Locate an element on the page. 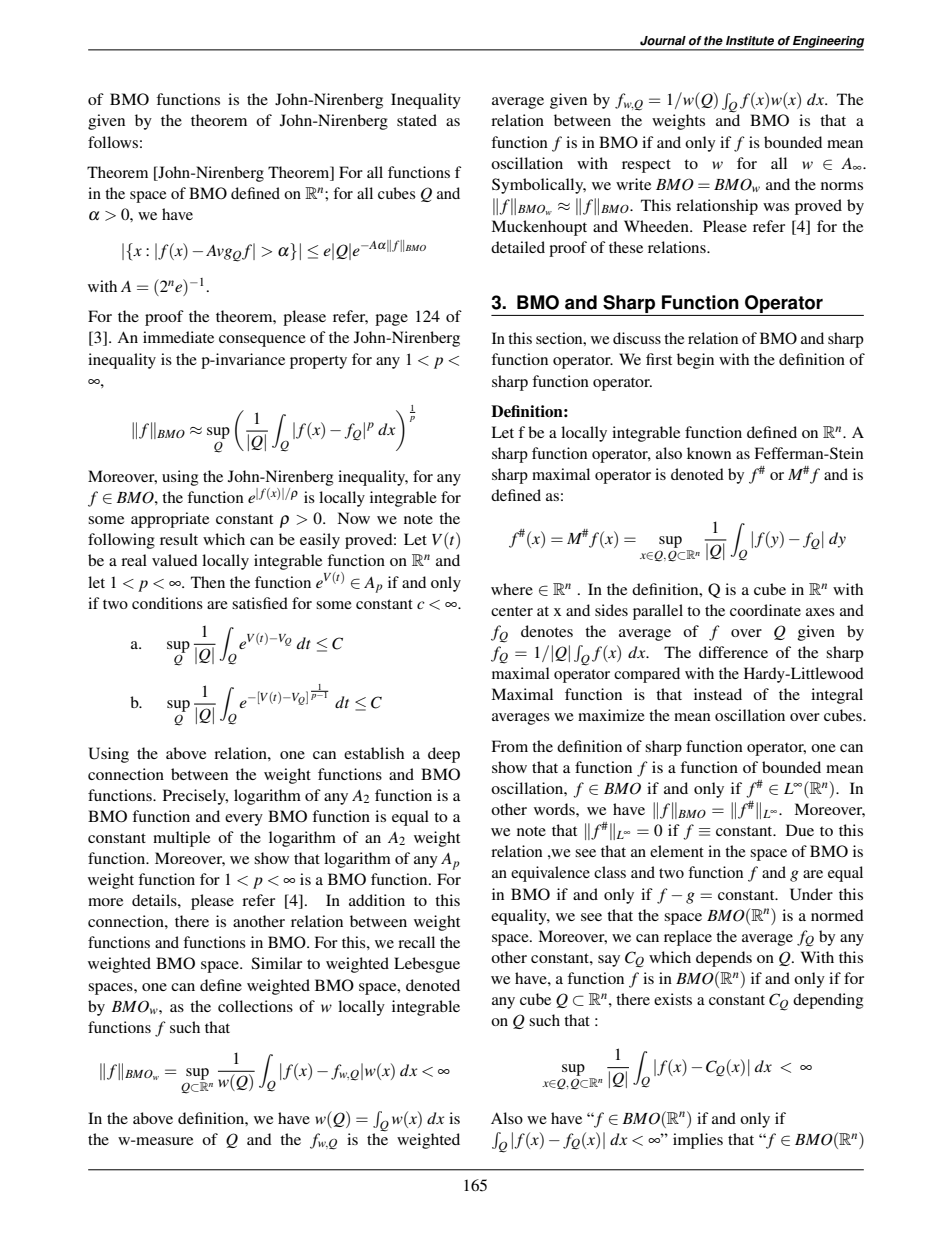 This image has height=1233, width=952. where is located at coordinates (512, 589).
